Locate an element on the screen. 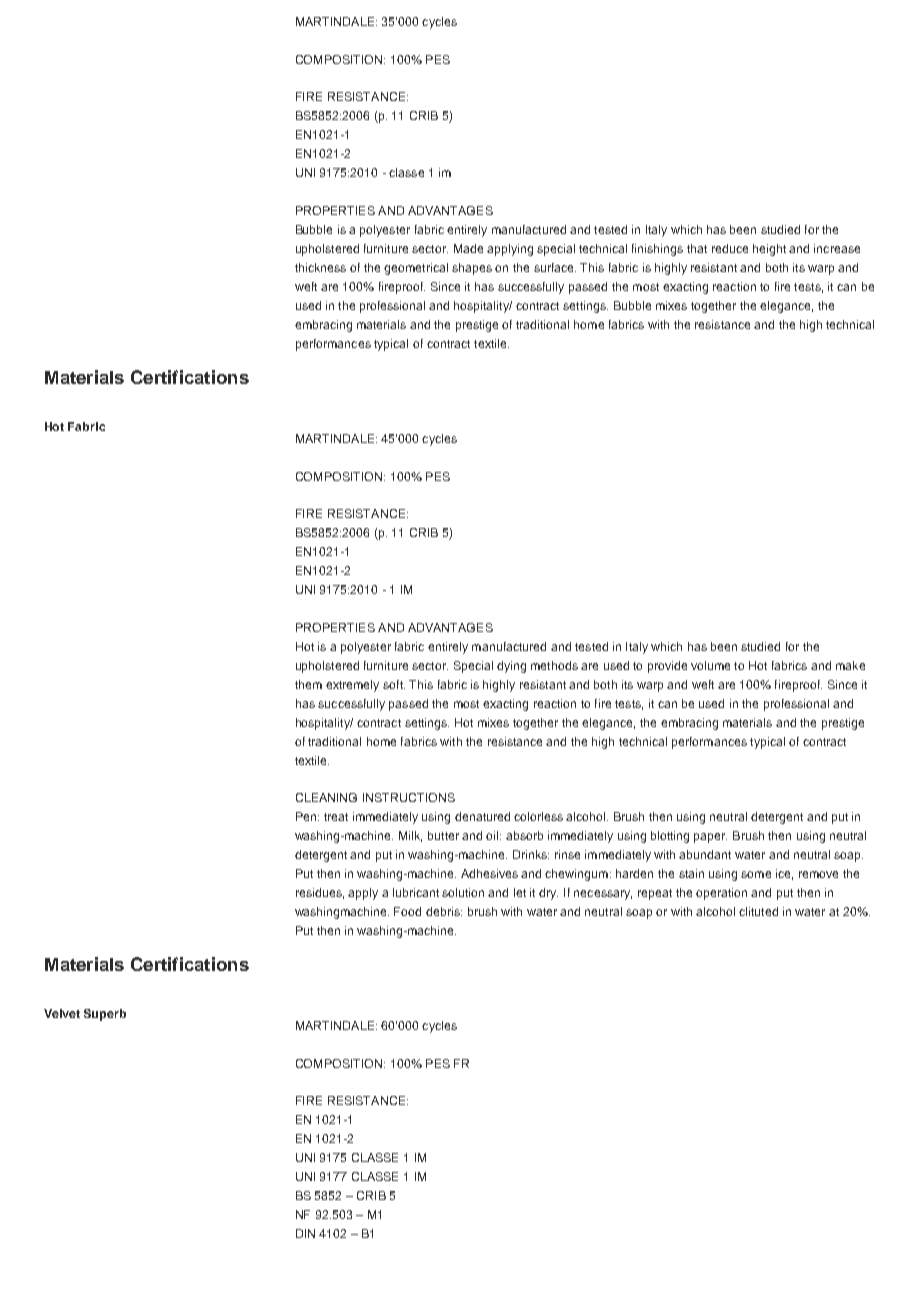  thickness is located at coordinates (320, 267).
